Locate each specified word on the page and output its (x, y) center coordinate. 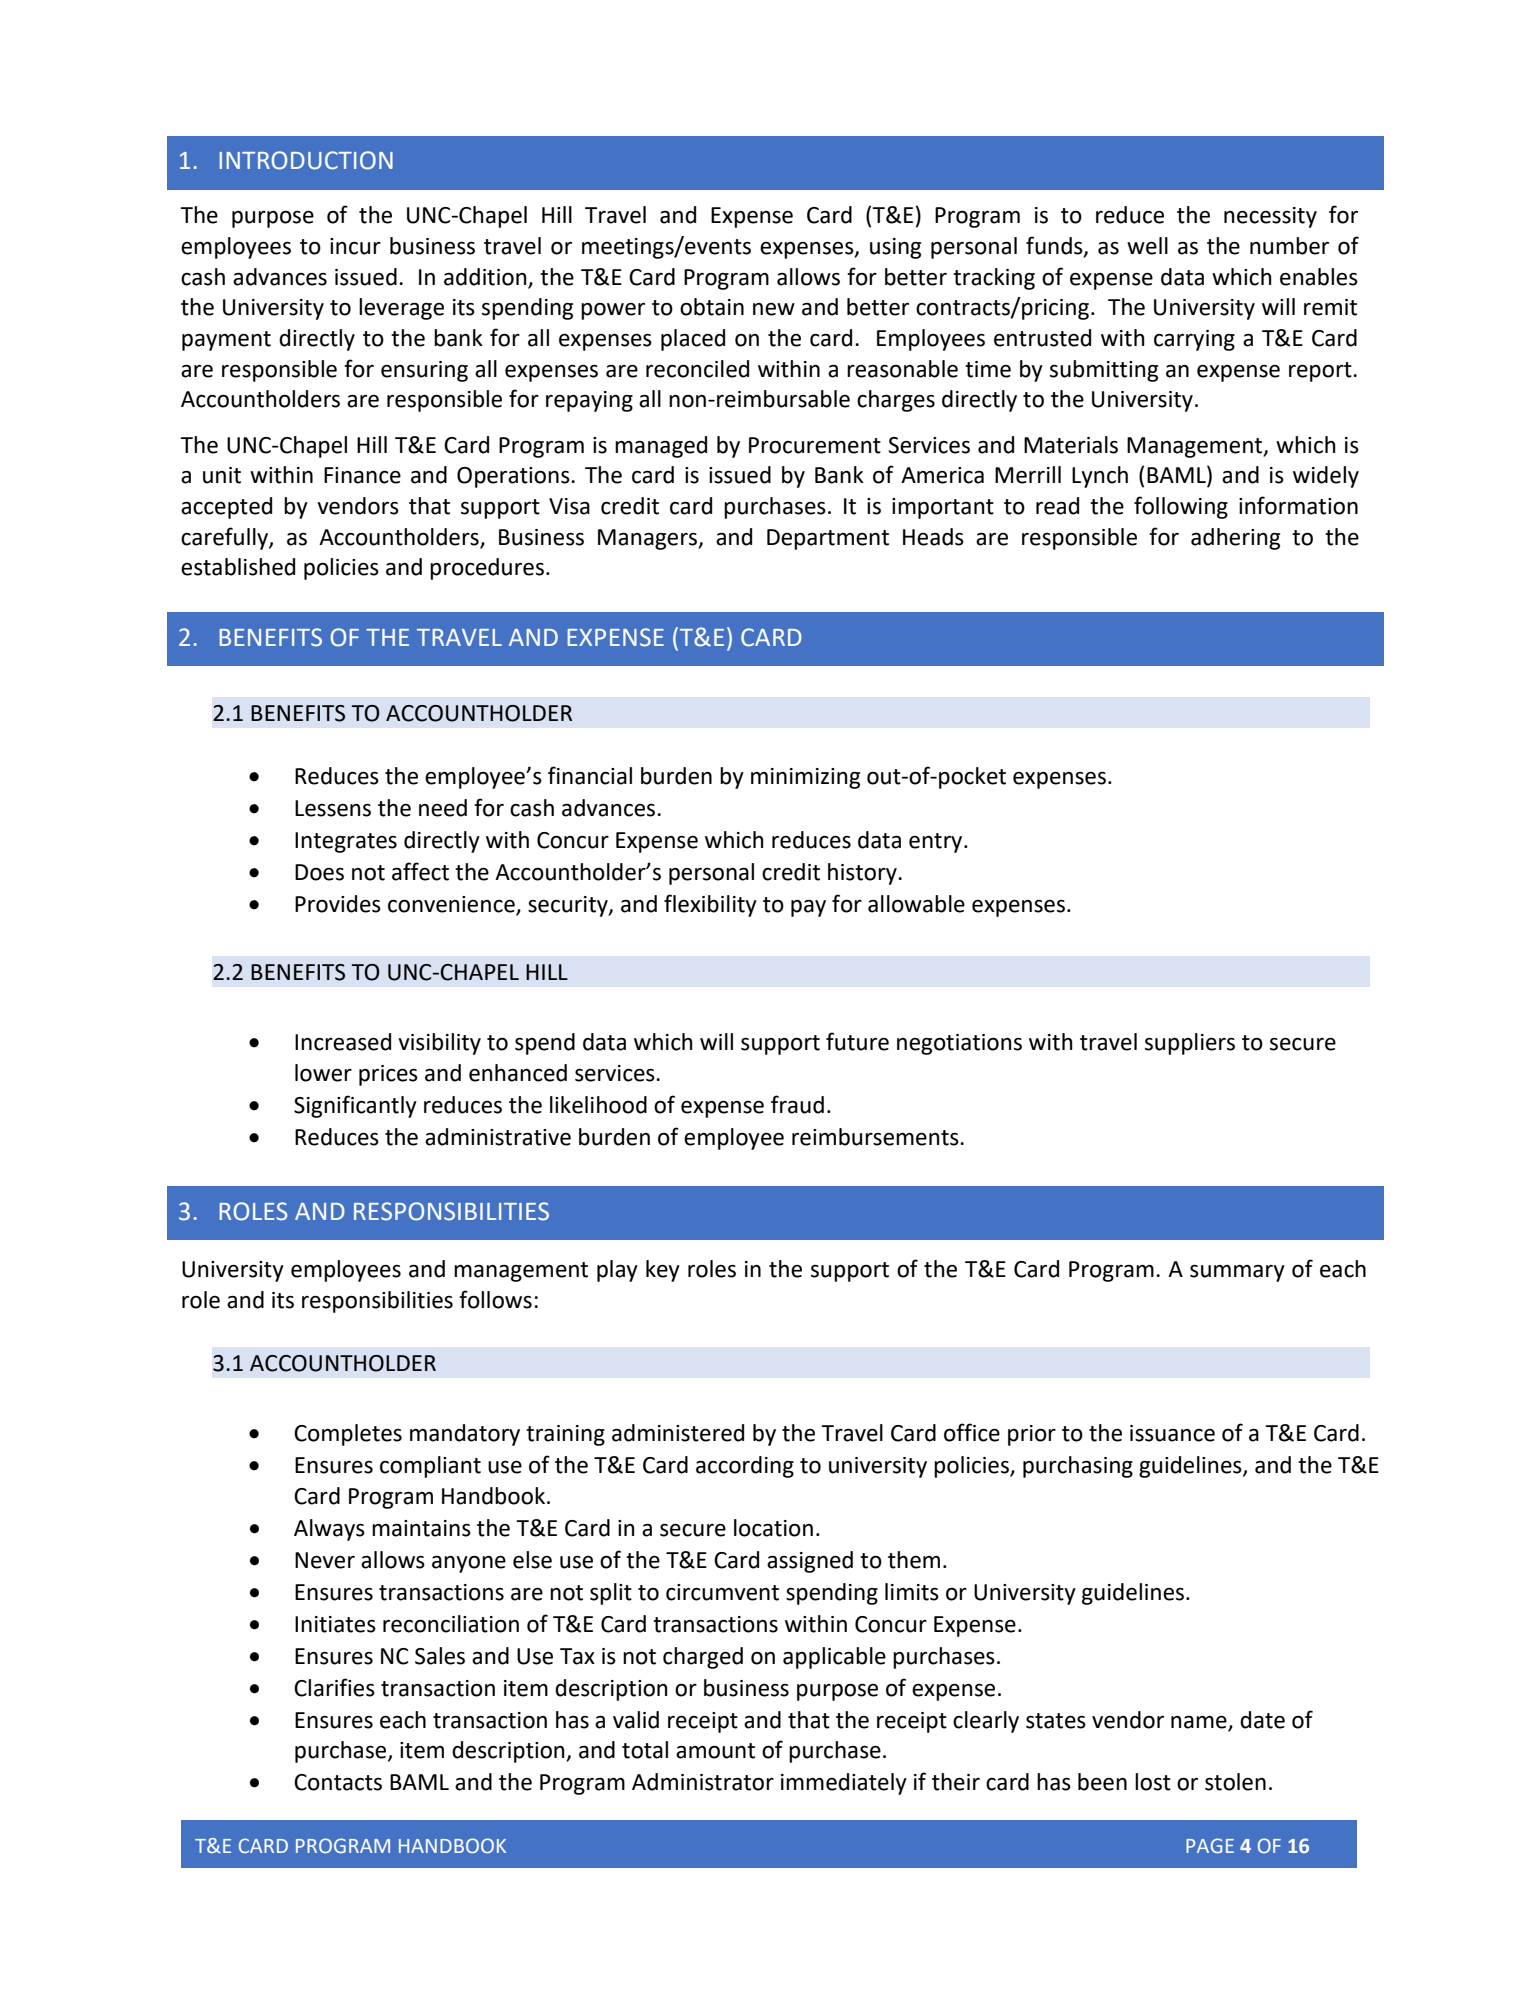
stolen (1235, 1782)
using (895, 248)
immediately (844, 1784)
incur (355, 246)
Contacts (338, 1782)
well (1147, 246)
